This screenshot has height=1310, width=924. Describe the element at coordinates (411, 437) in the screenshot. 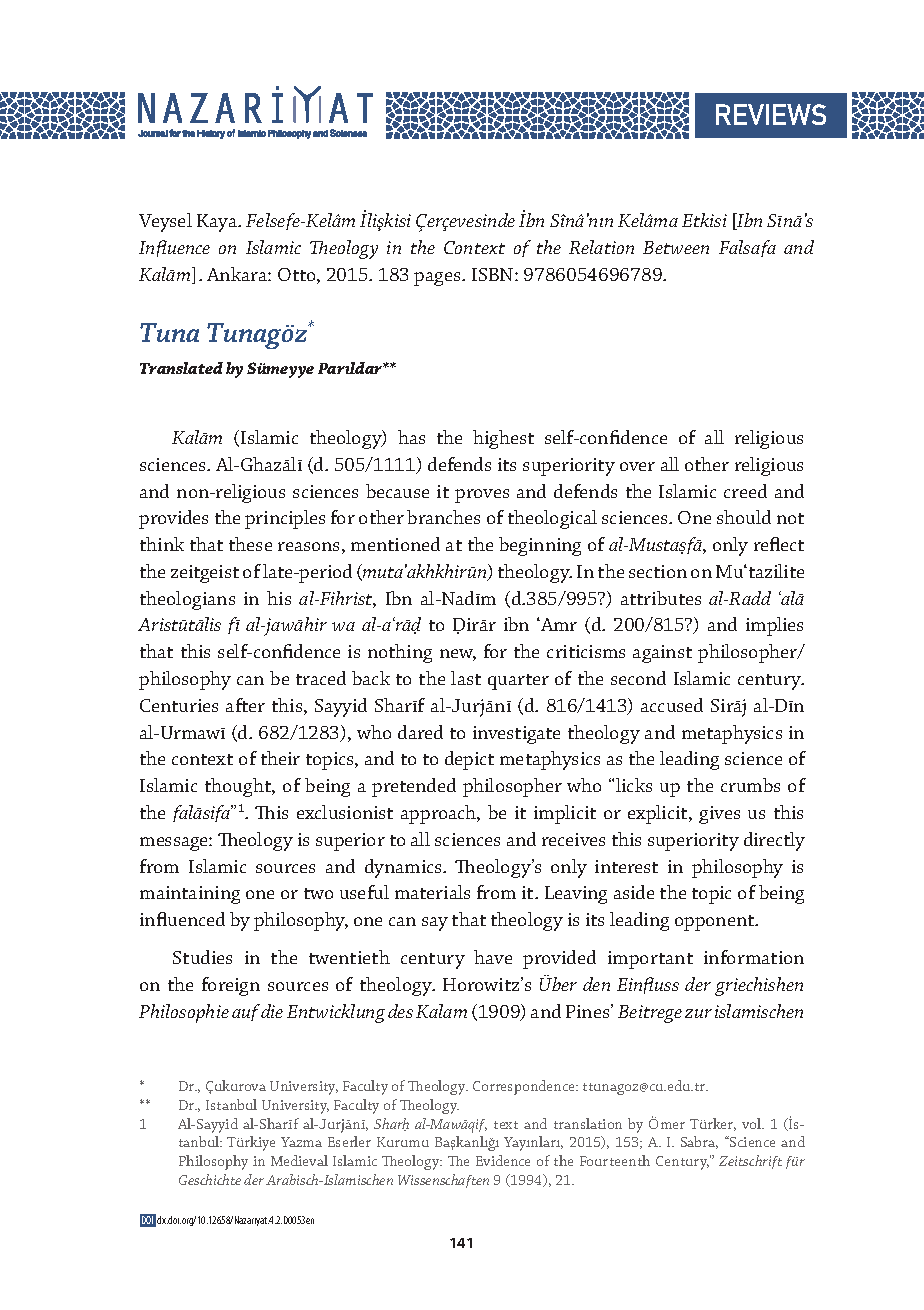

I see `has` at that location.
